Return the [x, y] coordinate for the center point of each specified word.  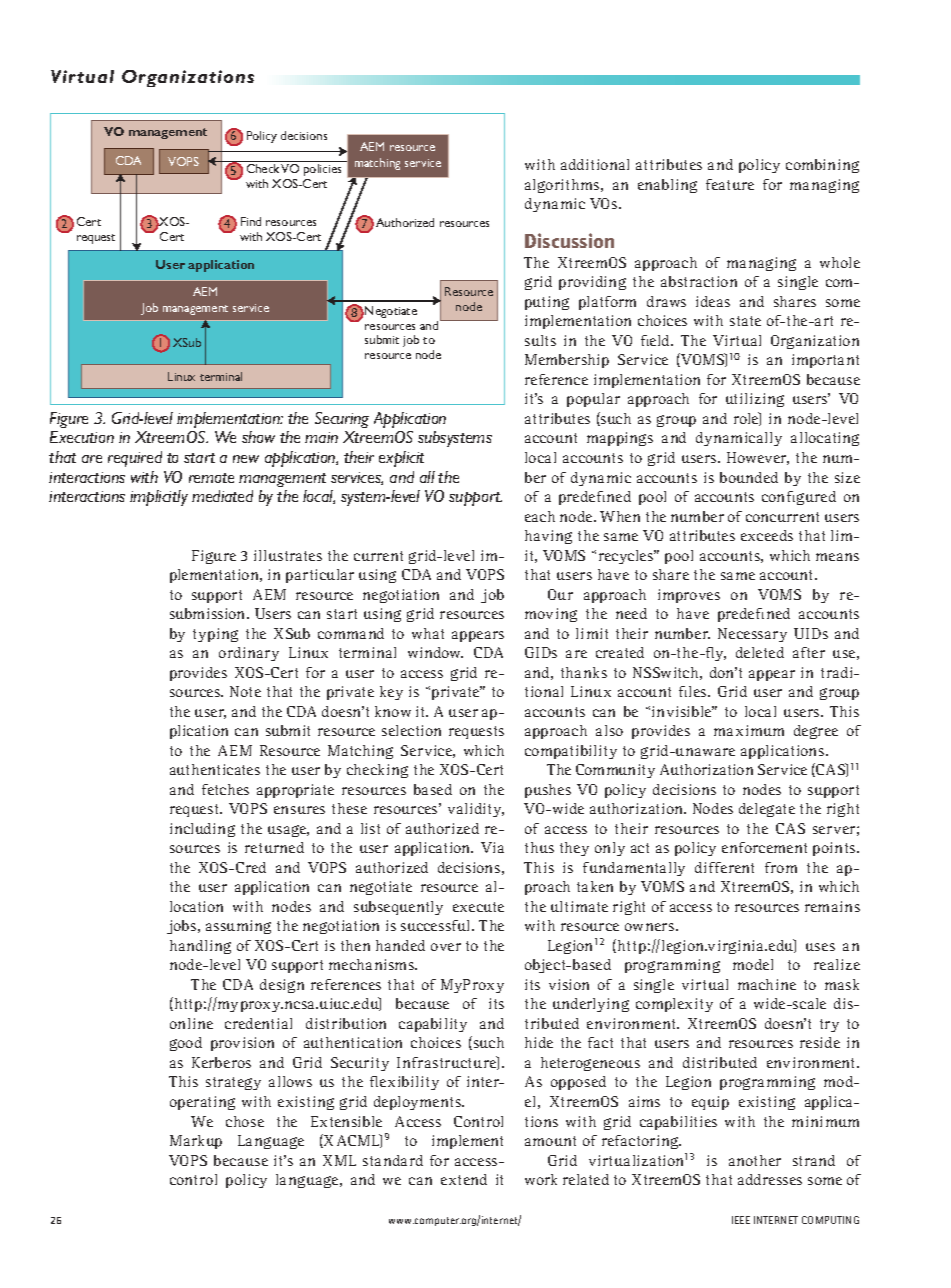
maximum [749, 730]
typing [215, 635]
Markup [196, 1142]
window [435, 652]
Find [251, 221]
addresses [770, 1179]
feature [730, 184]
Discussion [569, 240]
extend [464, 1179]
